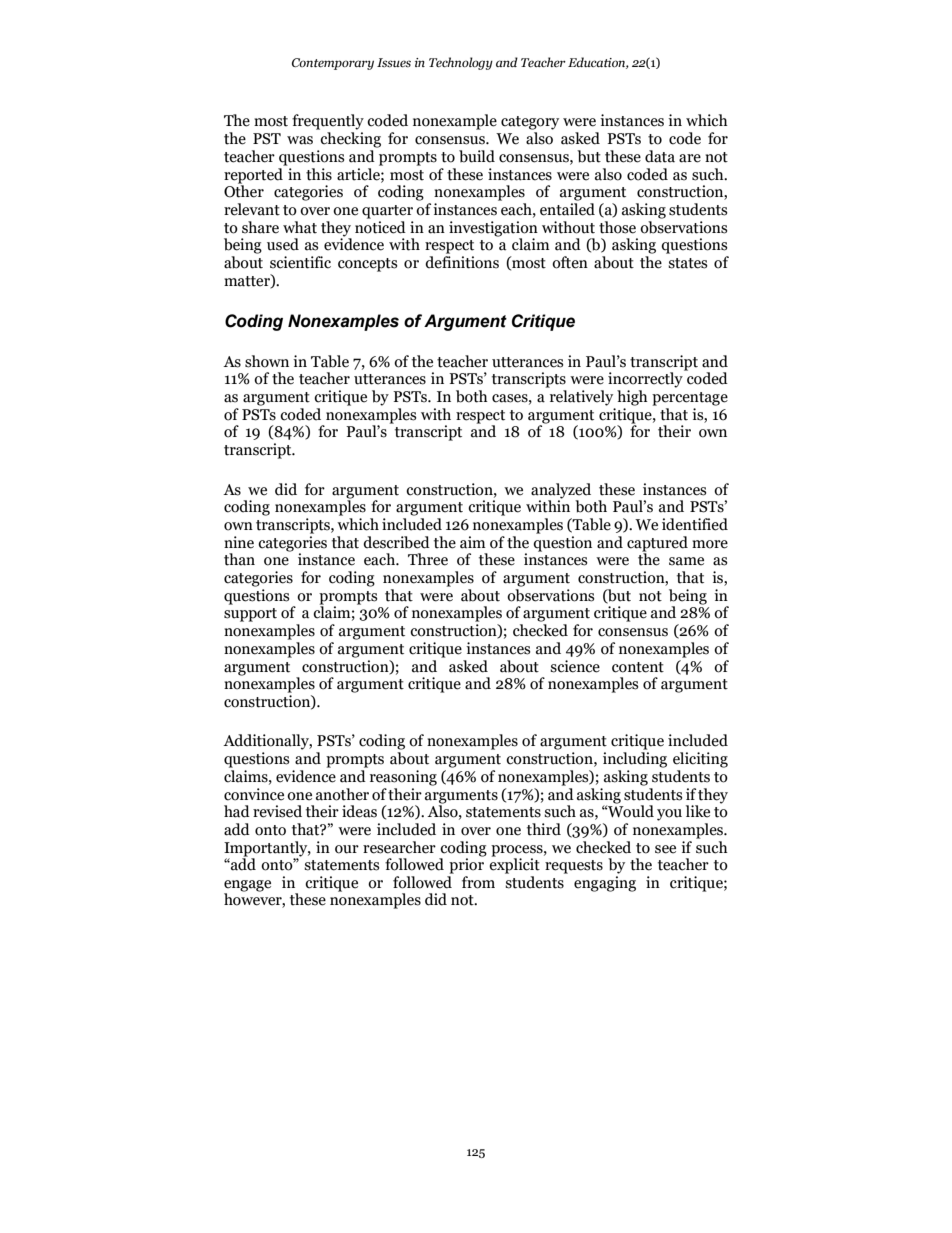  I want to click on states, so click(687, 263).
